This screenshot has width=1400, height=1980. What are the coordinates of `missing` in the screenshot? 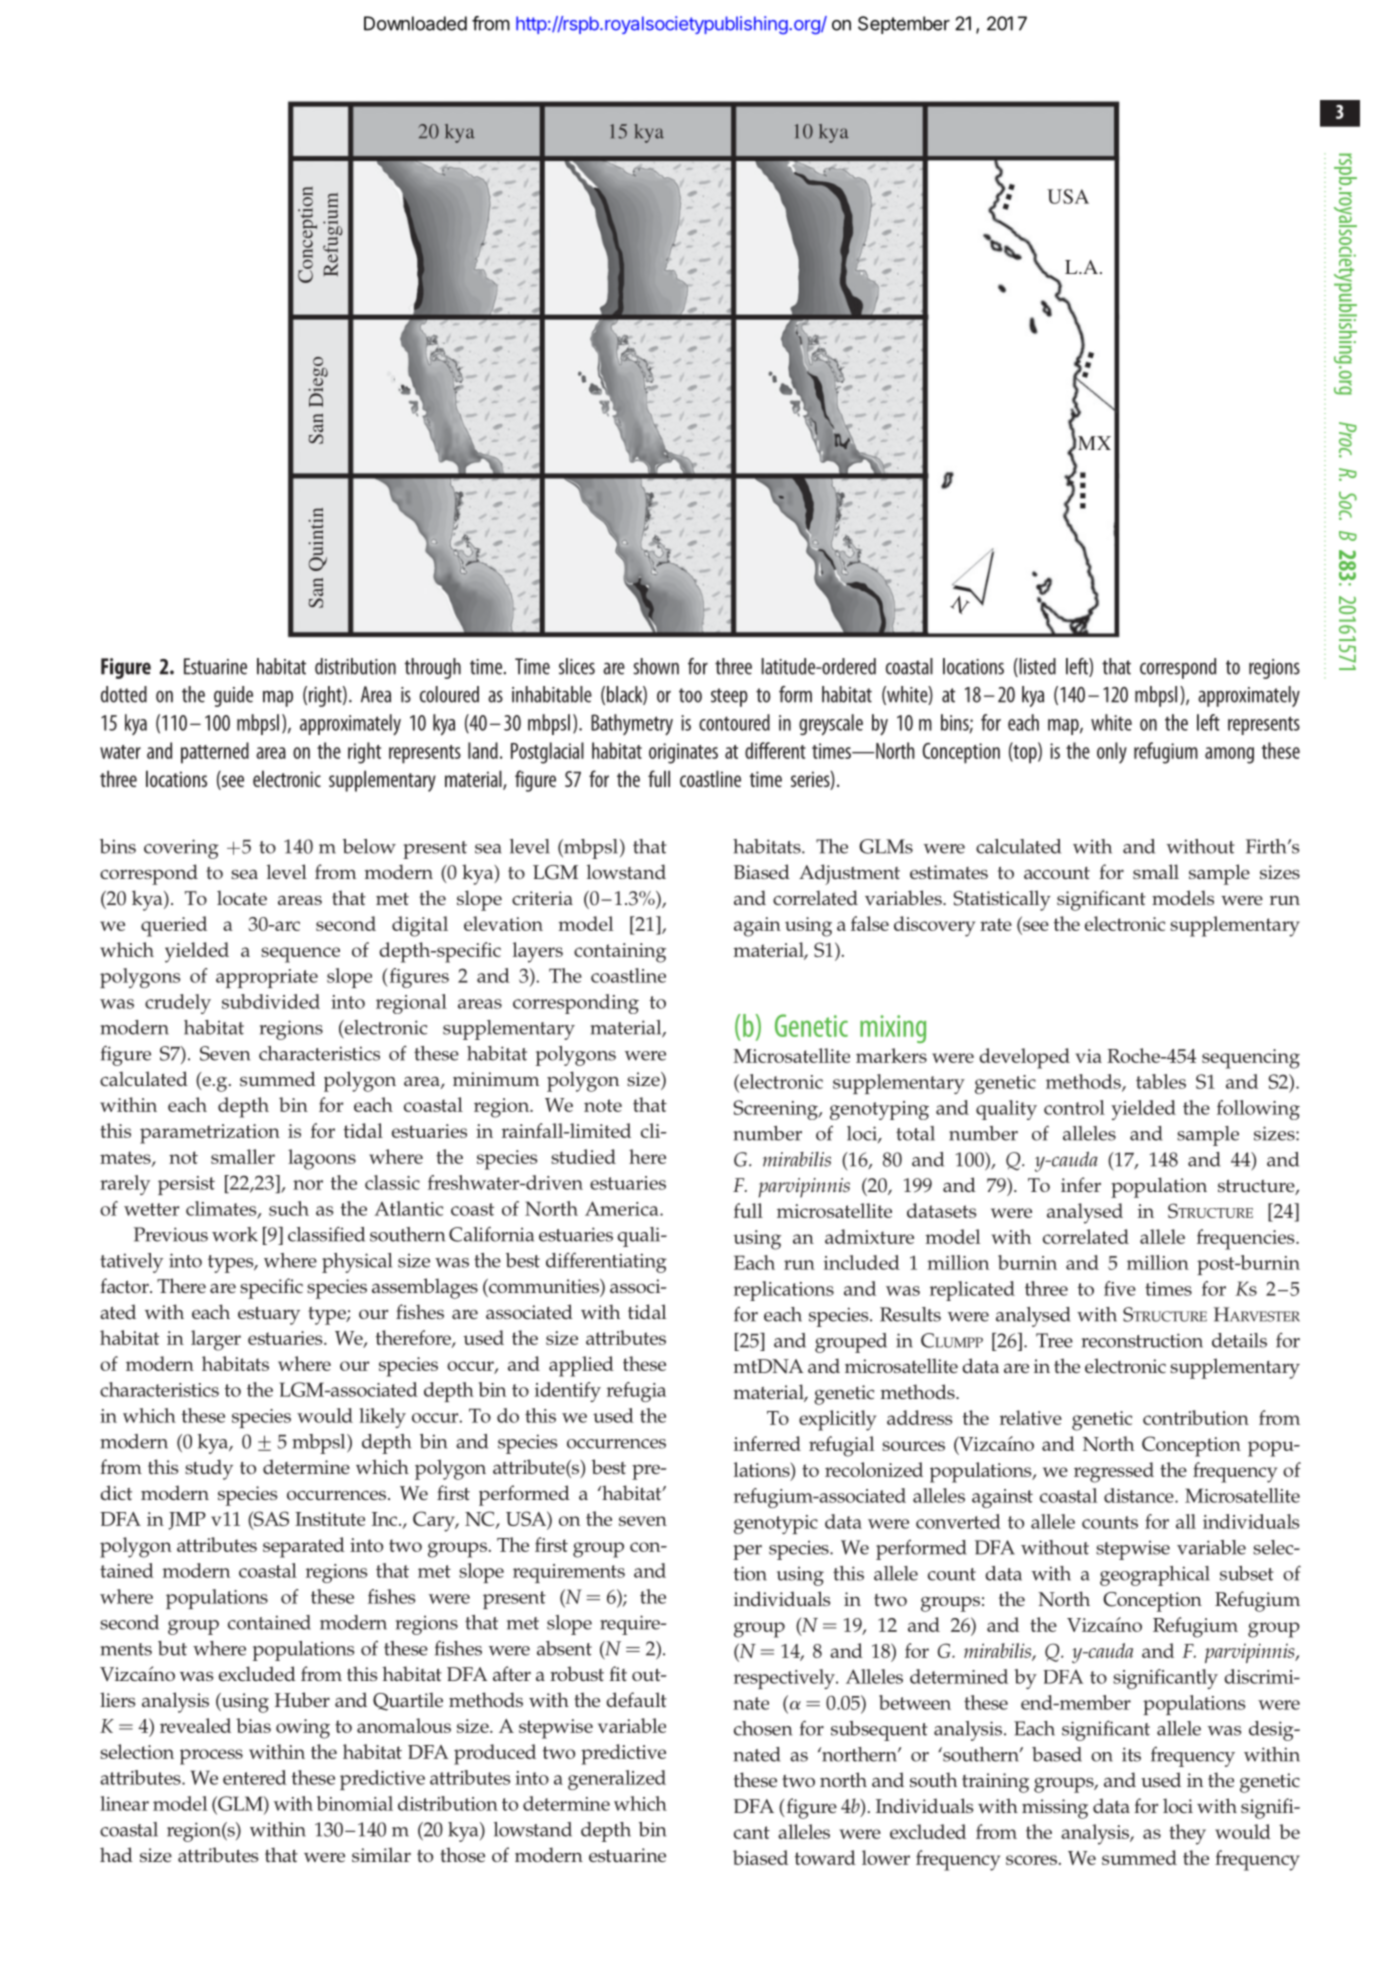 It's located at (1055, 1809).
